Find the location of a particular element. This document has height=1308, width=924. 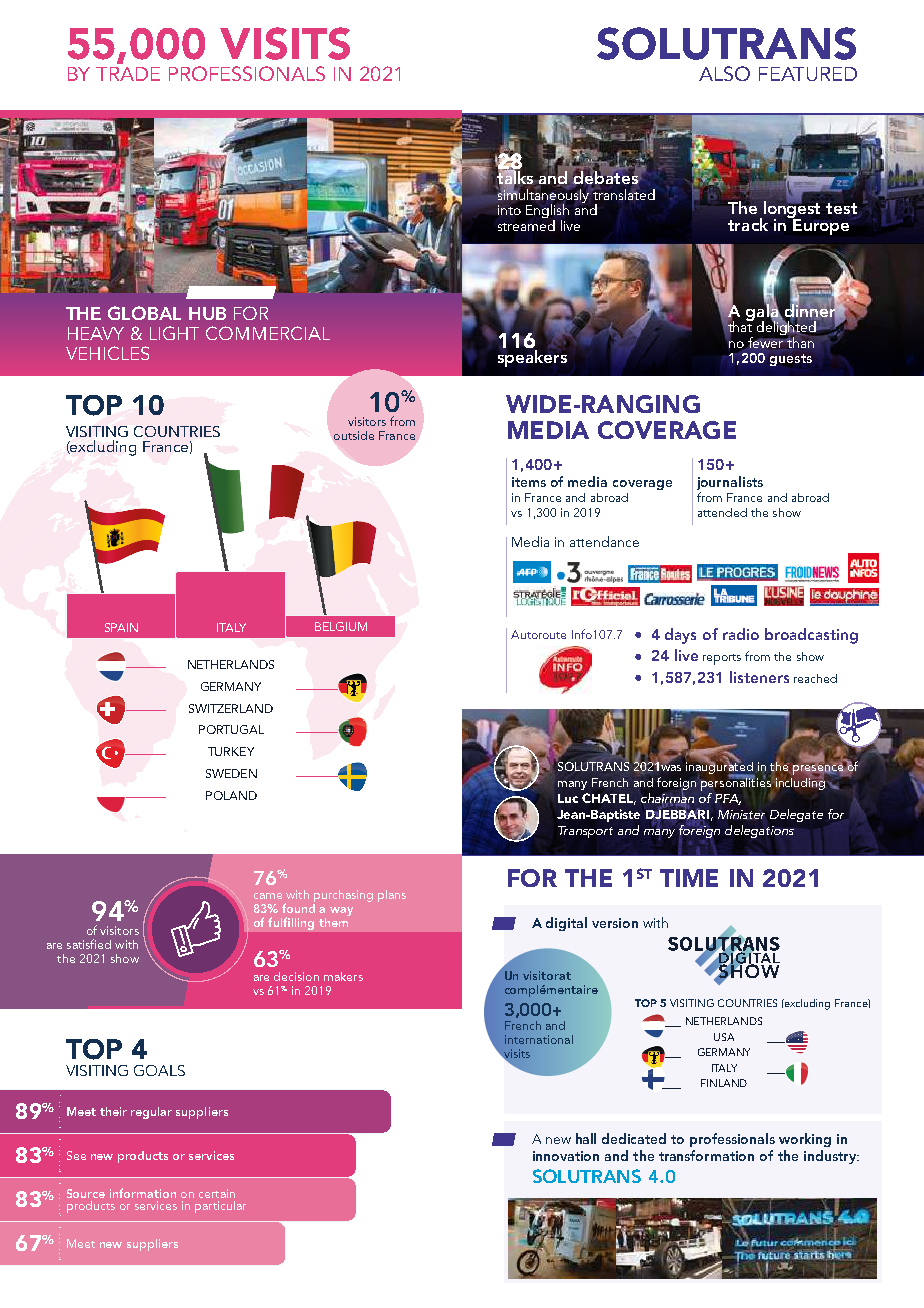

SPAIN is located at coordinates (121, 627).
